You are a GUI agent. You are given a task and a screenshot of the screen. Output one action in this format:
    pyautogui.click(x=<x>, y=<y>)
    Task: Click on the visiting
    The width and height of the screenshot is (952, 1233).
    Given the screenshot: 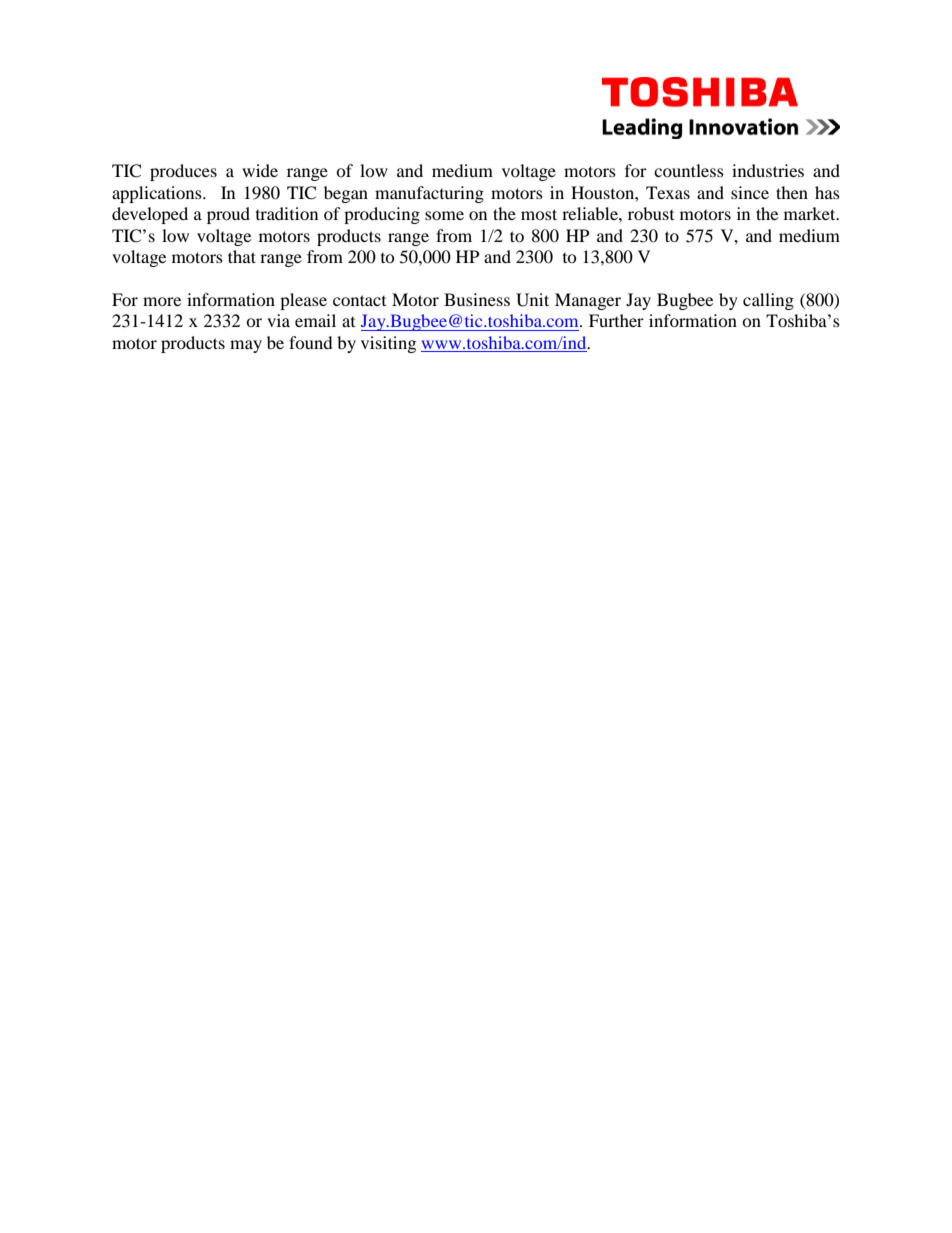 What is the action you would take?
    pyautogui.click(x=388, y=344)
